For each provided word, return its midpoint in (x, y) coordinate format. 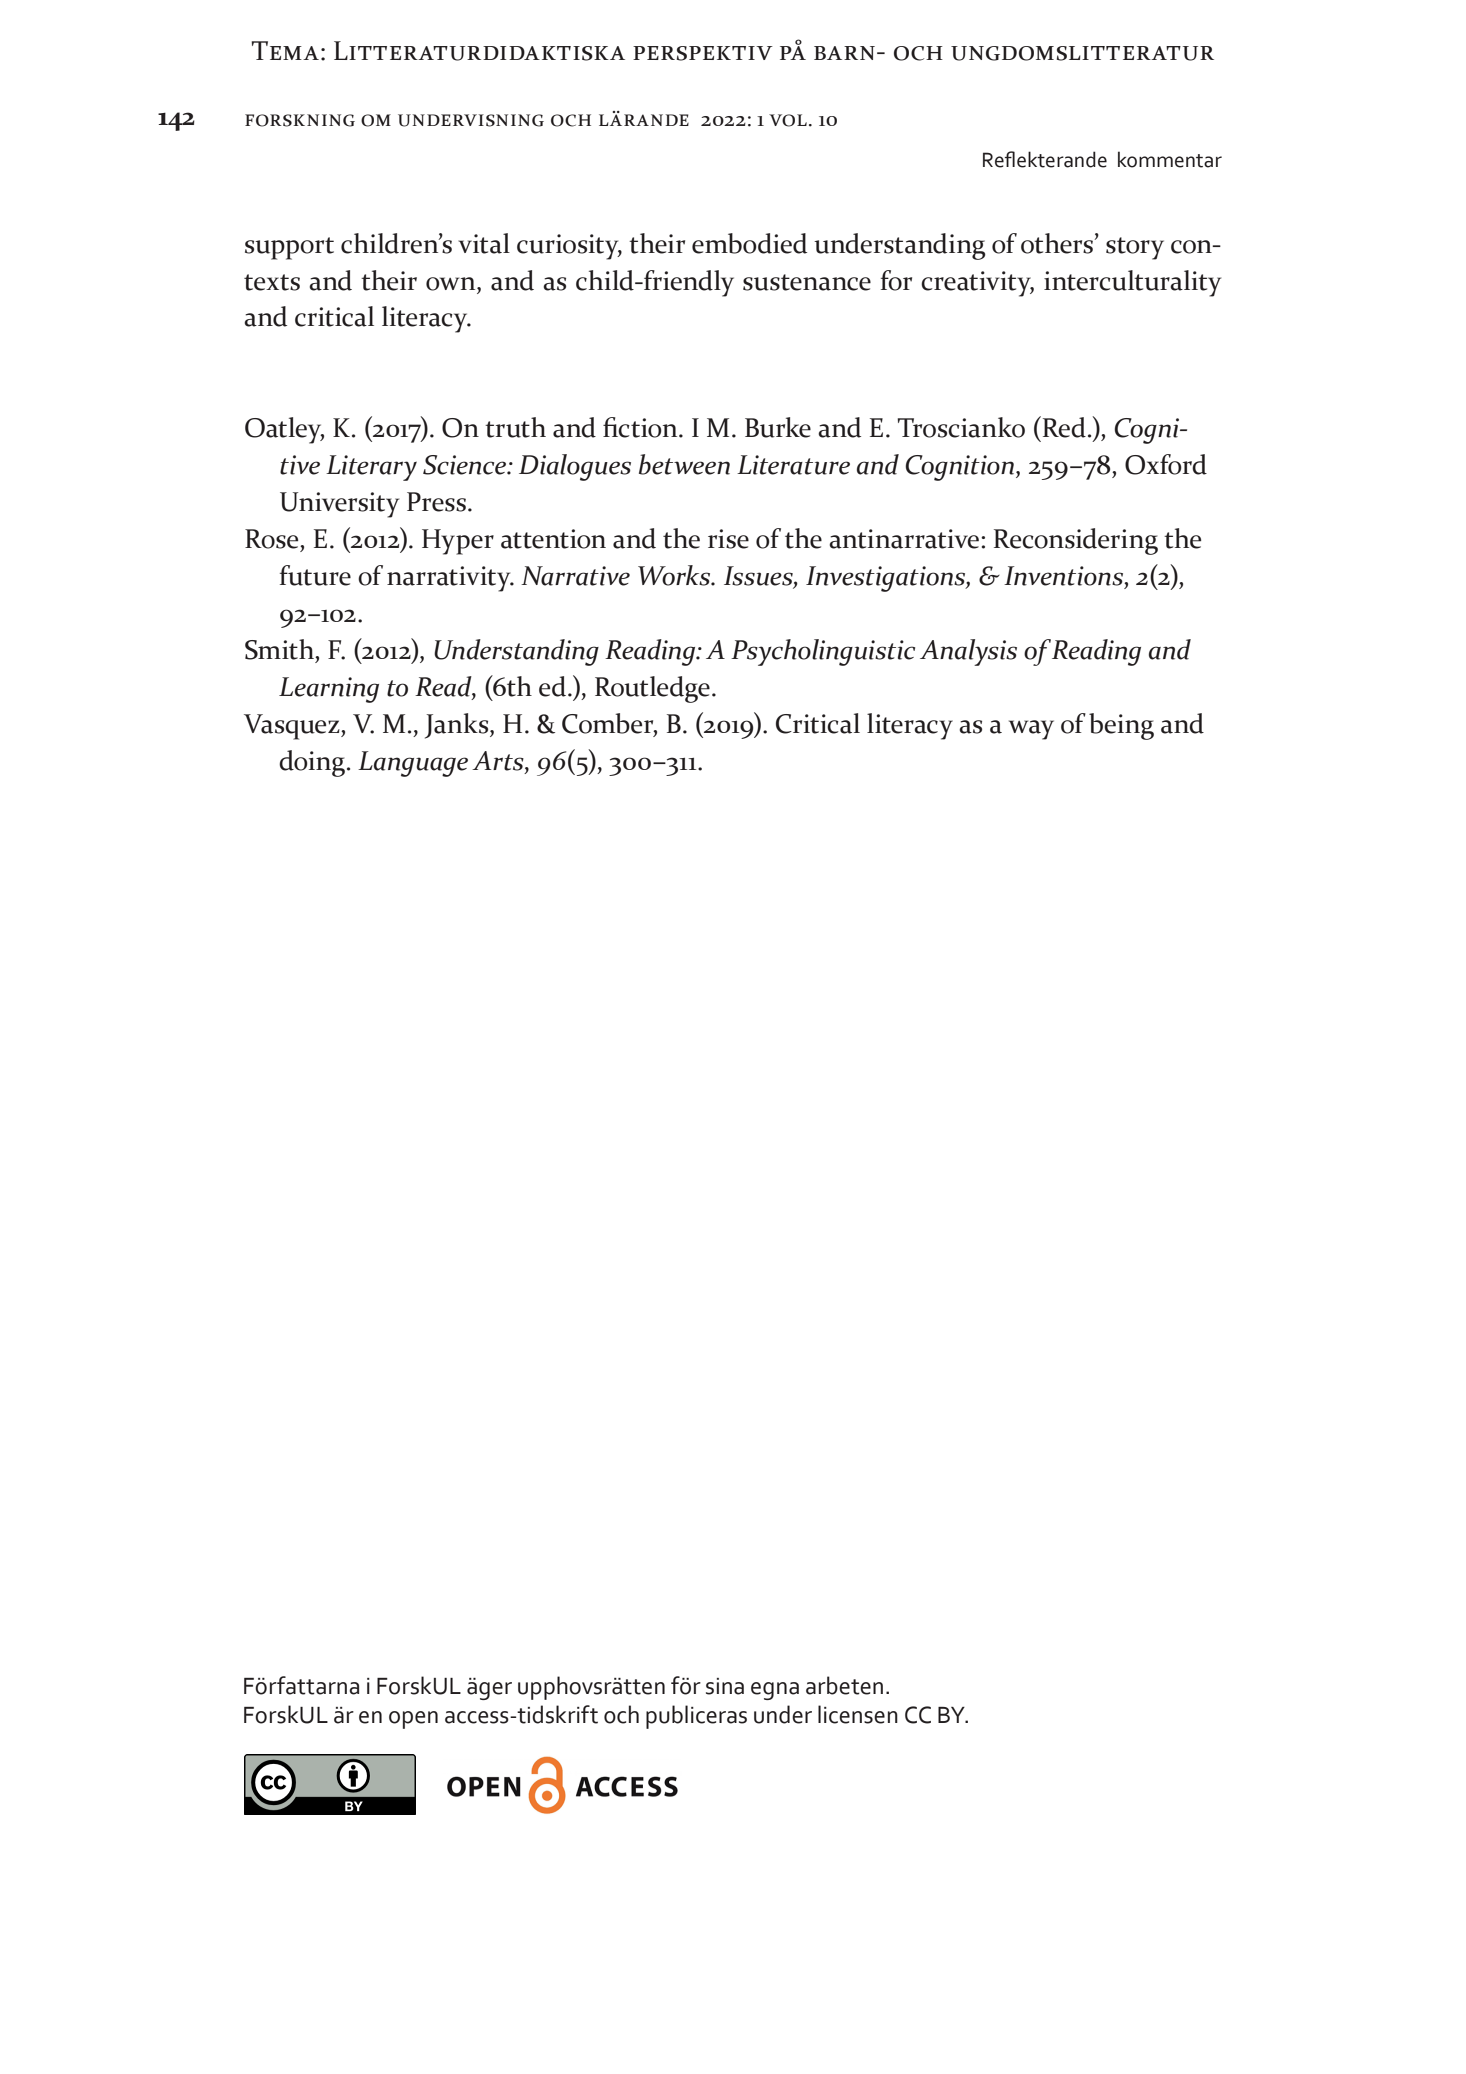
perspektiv (703, 53)
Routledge (652, 689)
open (413, 1720)
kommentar (1170, 159)
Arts (499, 762)
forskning (300, 120)
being (1121, 726)
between (684, 464)
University (339, 505)
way (1031, 730)
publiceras (696, 1717)
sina (725, 1686)
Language (413, 764)
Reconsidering (1076, 541)
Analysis (968, 652)
